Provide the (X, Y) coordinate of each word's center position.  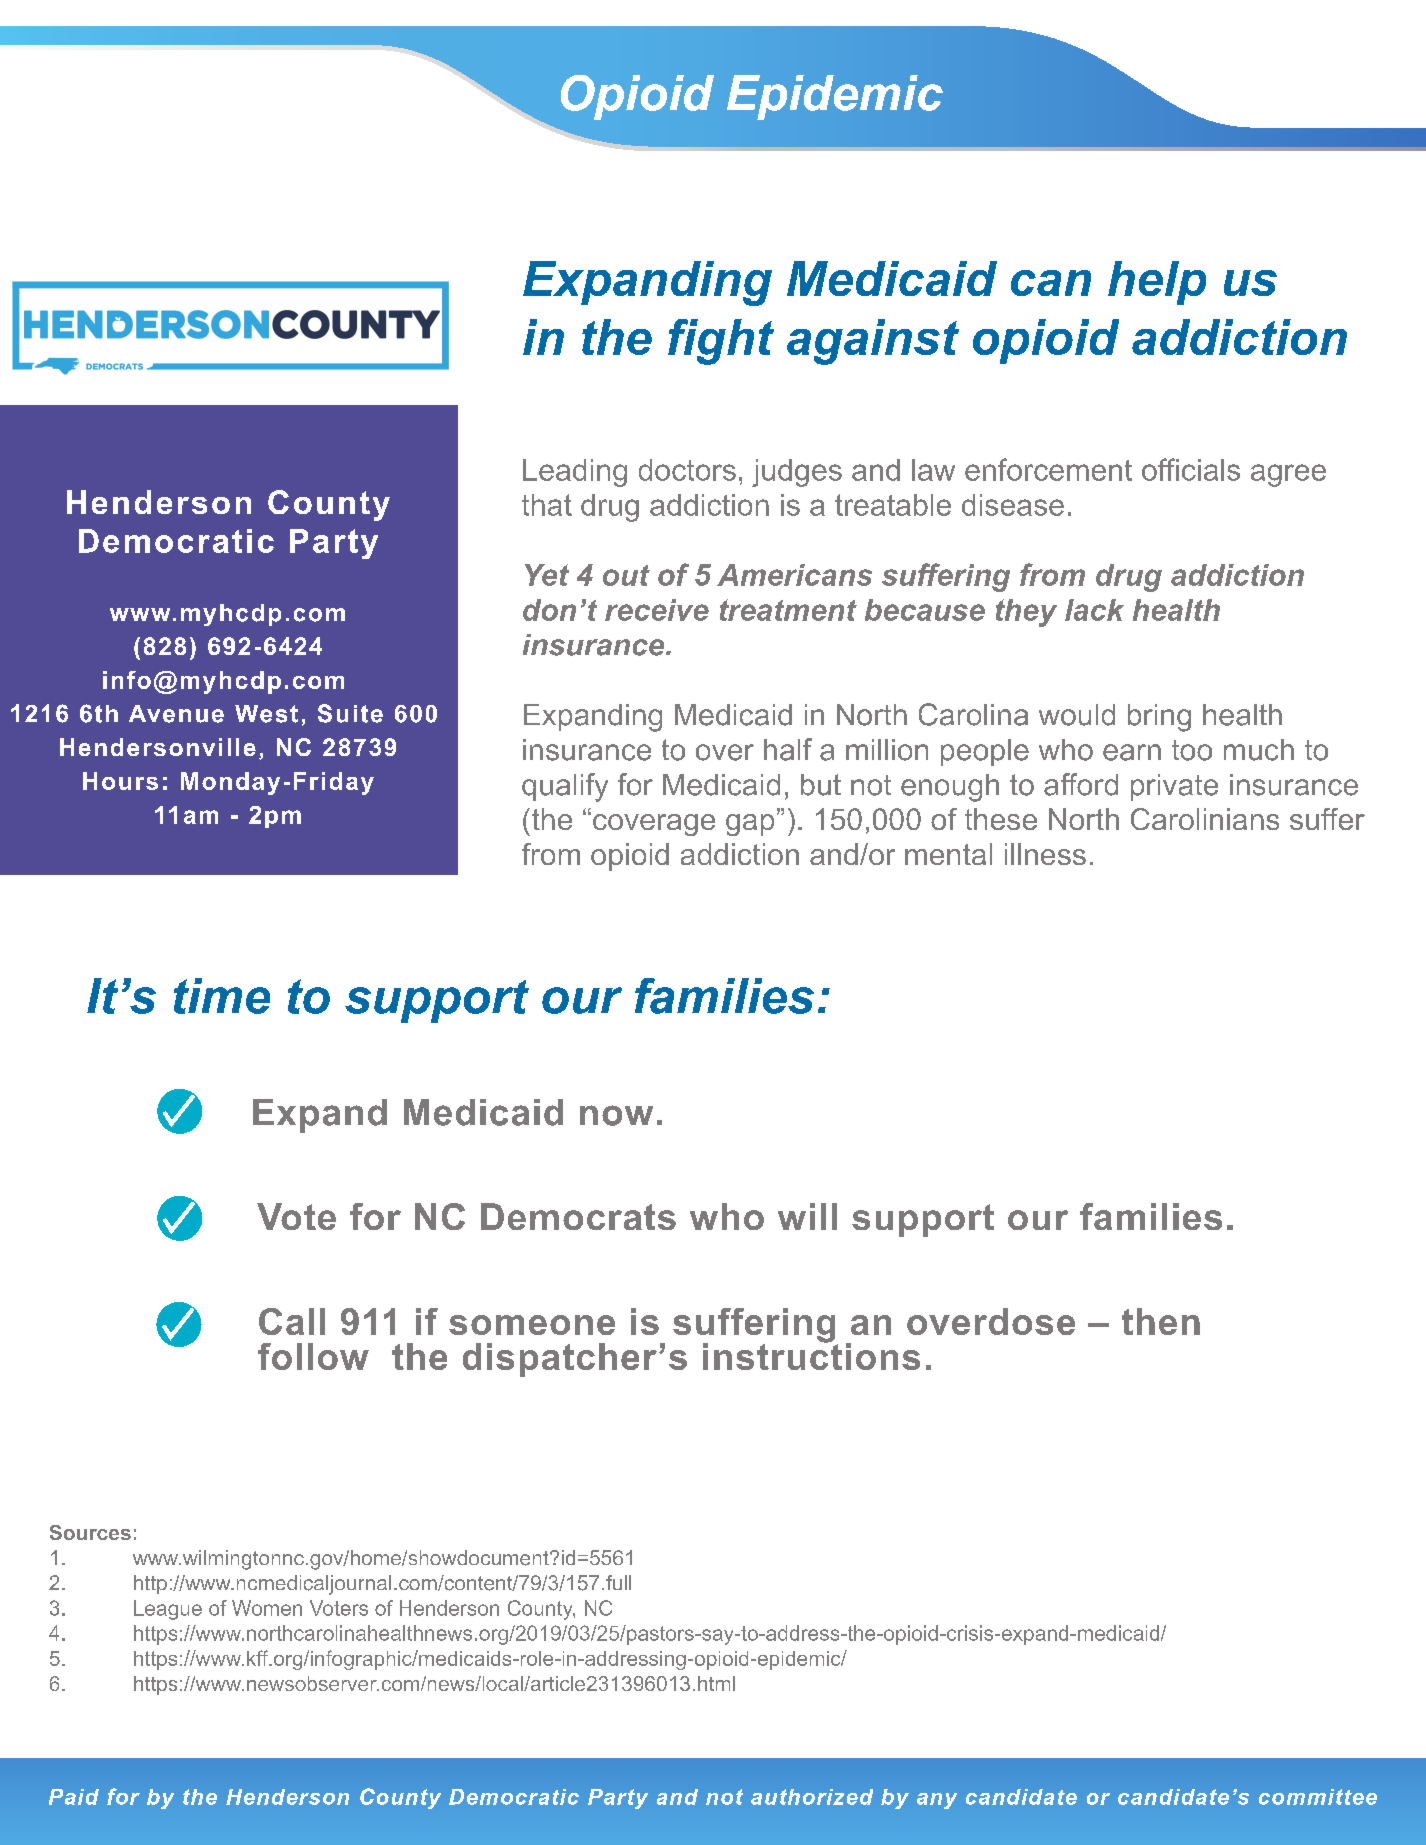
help (1157, 283)
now (616, 1115)
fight (721, 342)
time (222, 996)
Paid (74, 1797)
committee (1318, 1797)
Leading (575, 473)
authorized (812, 1797)
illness (1045, 854)
